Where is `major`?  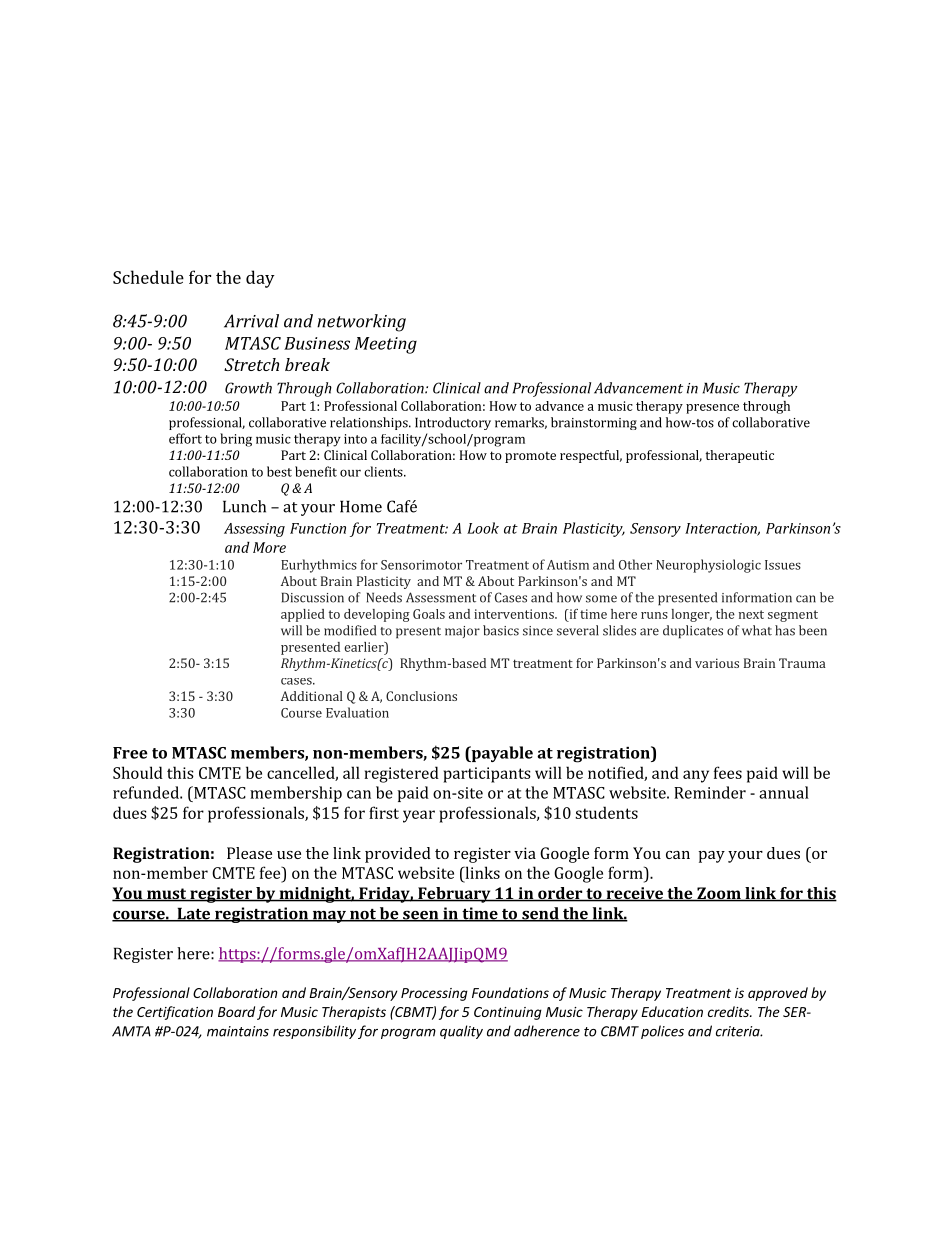 major is located at coordinates (462, 632).
